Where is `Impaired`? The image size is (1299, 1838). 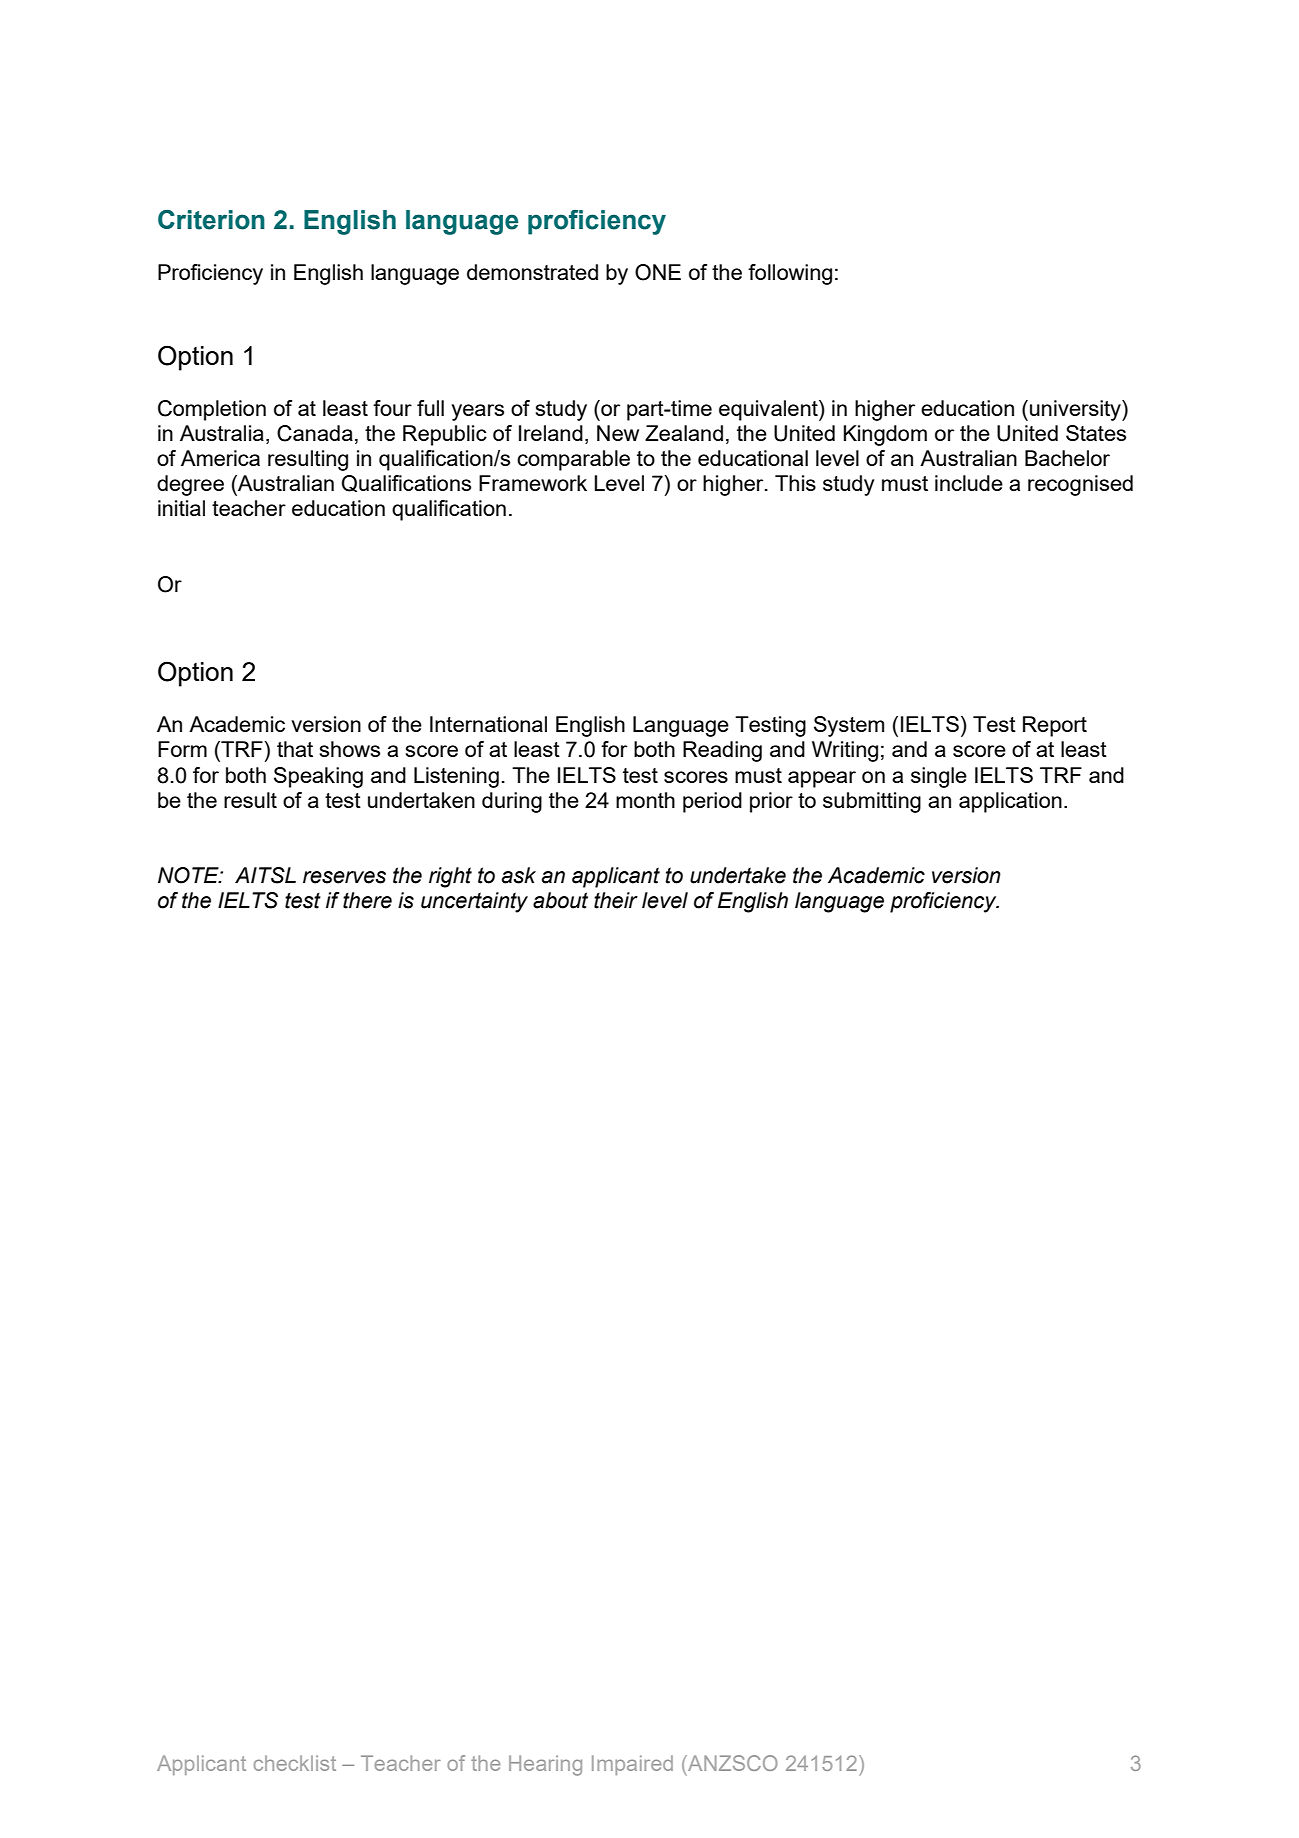 Impaired is located at coordinates (632, 1765).
